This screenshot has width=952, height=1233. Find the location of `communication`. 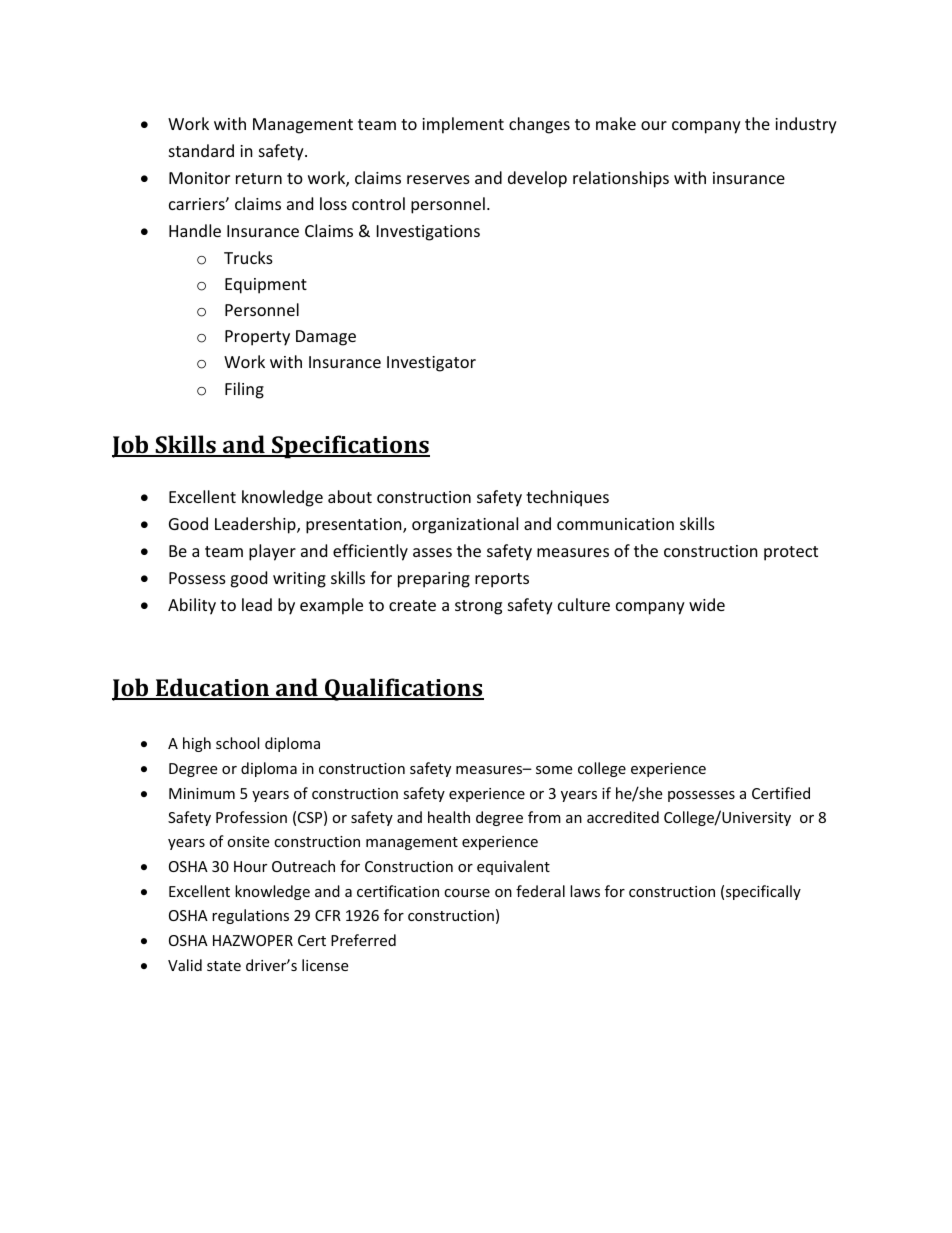

communication is located at coordinates (615, 524).
